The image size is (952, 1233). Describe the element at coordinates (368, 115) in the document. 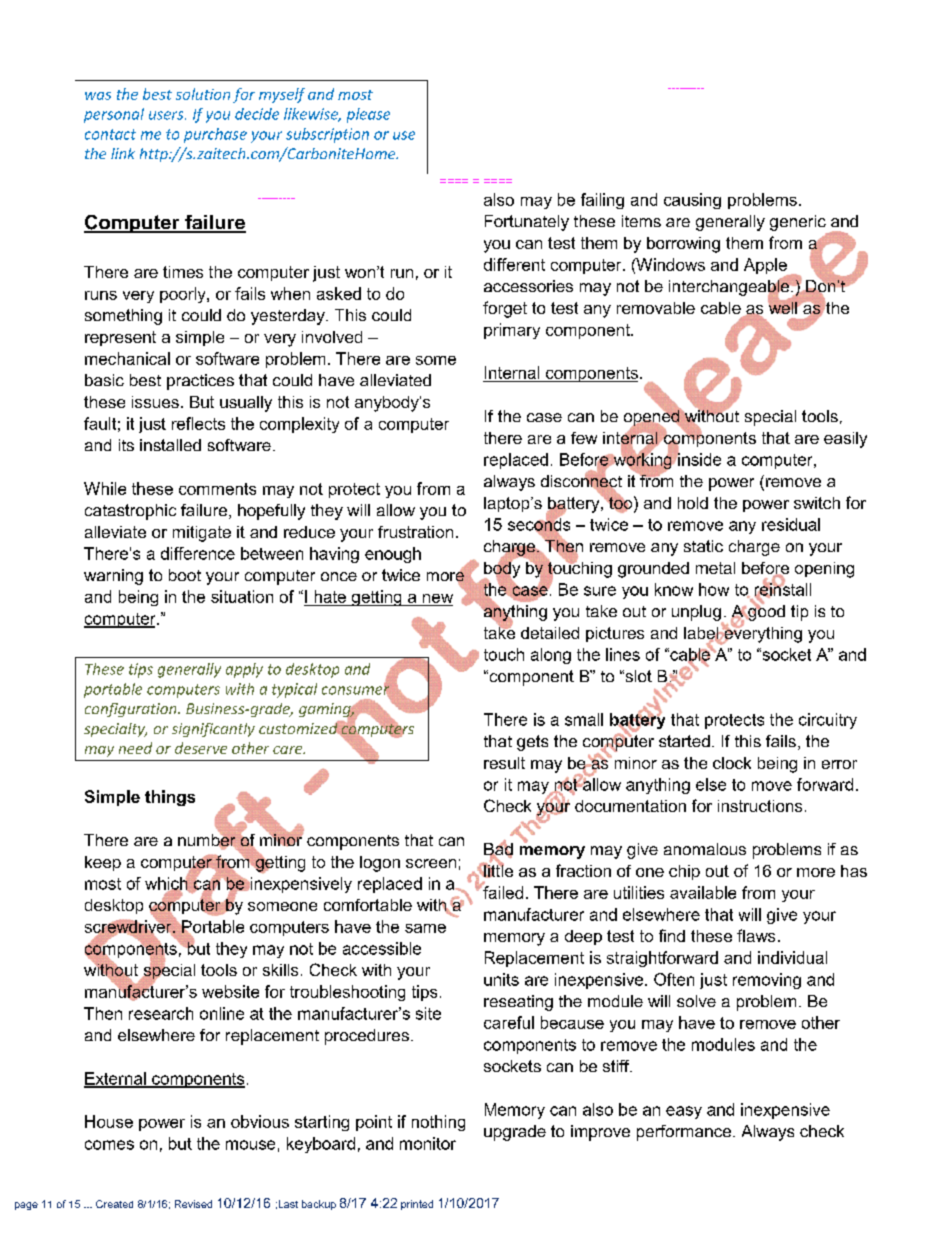

I see `please` at that location.
